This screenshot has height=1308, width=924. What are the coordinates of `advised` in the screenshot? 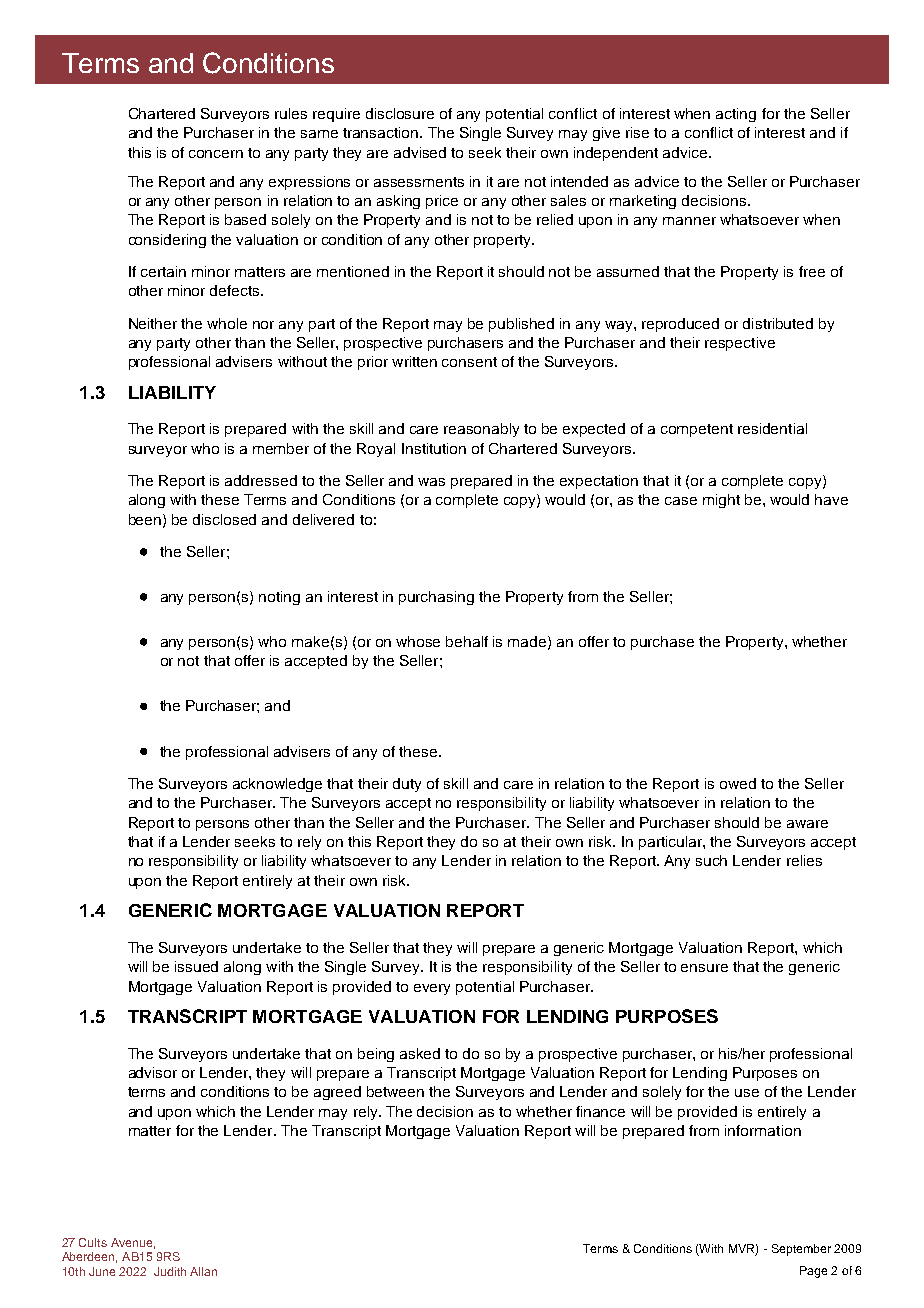 It's located at (420, 152).
